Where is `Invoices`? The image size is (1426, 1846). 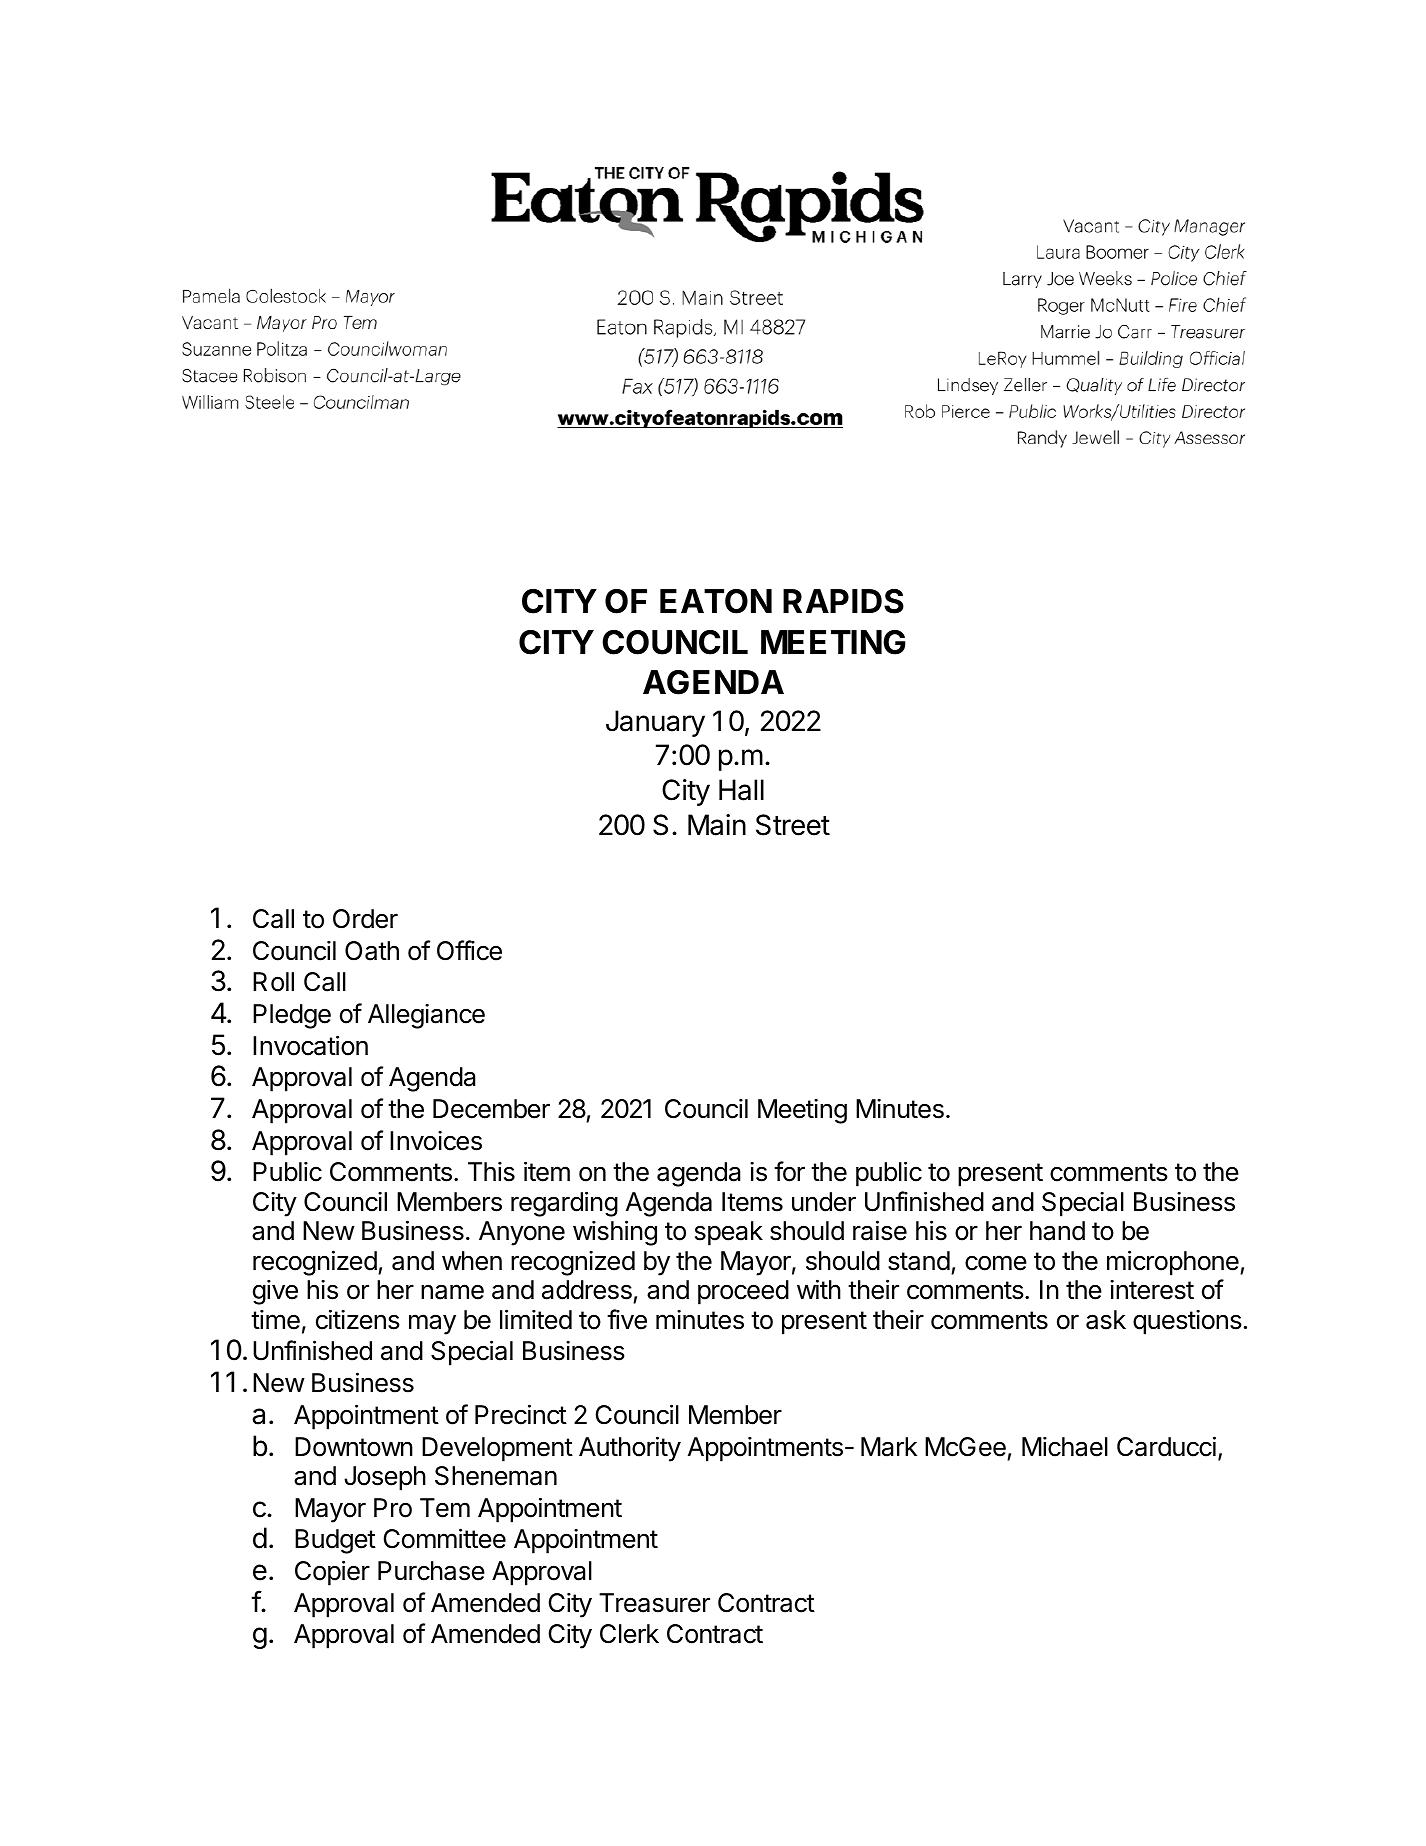 Invoices is located at coordinates (436, 1141).
